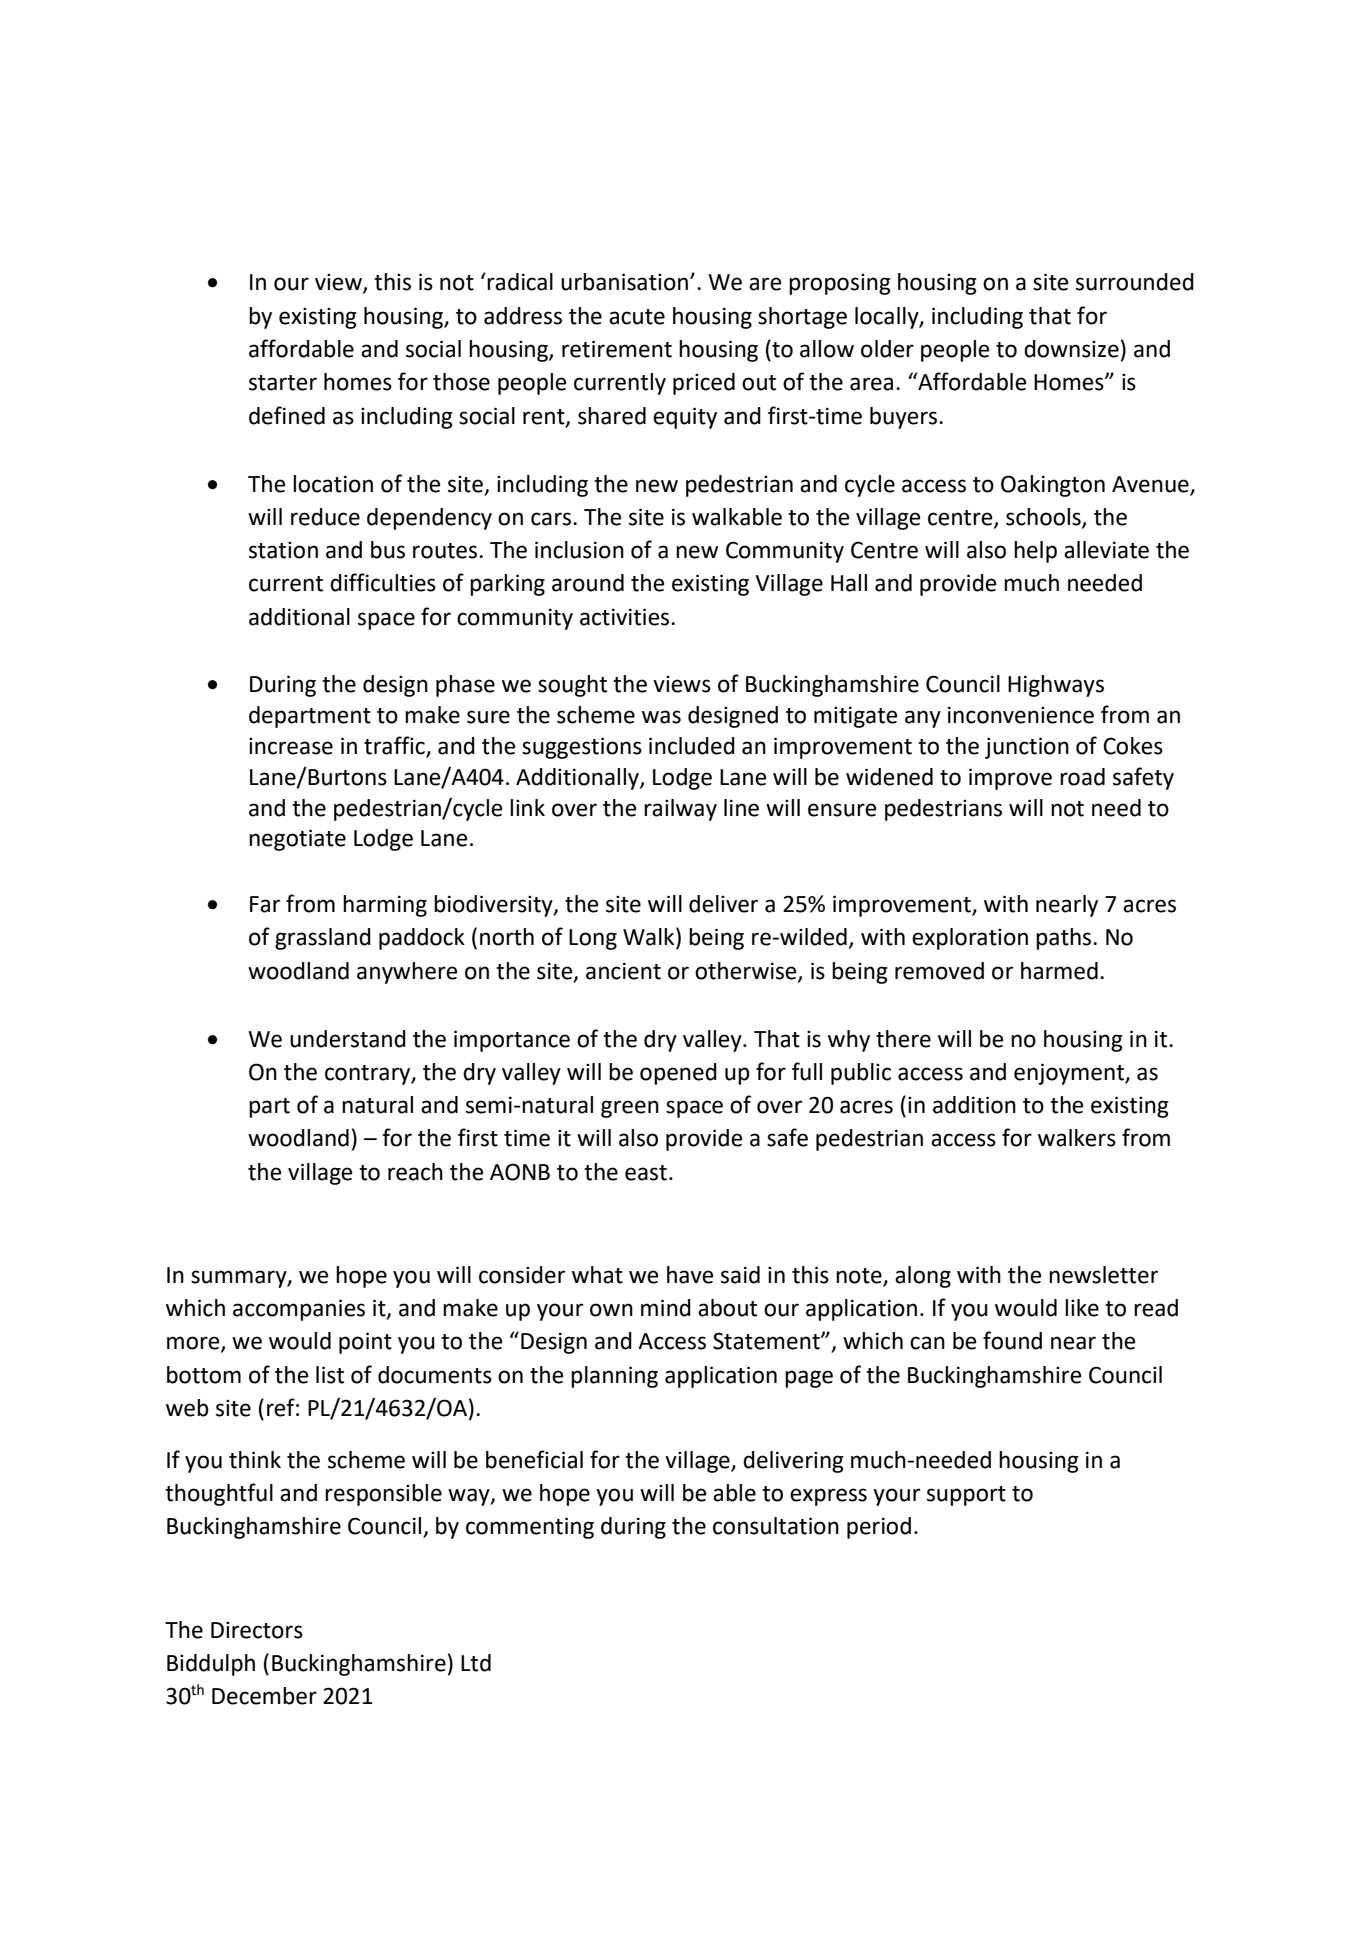 Image resolution: width=1367 pixels, height=1933 pixels. Describe the element at coordinates (283, 383) in the screenshot. I see `starter` at that location.
